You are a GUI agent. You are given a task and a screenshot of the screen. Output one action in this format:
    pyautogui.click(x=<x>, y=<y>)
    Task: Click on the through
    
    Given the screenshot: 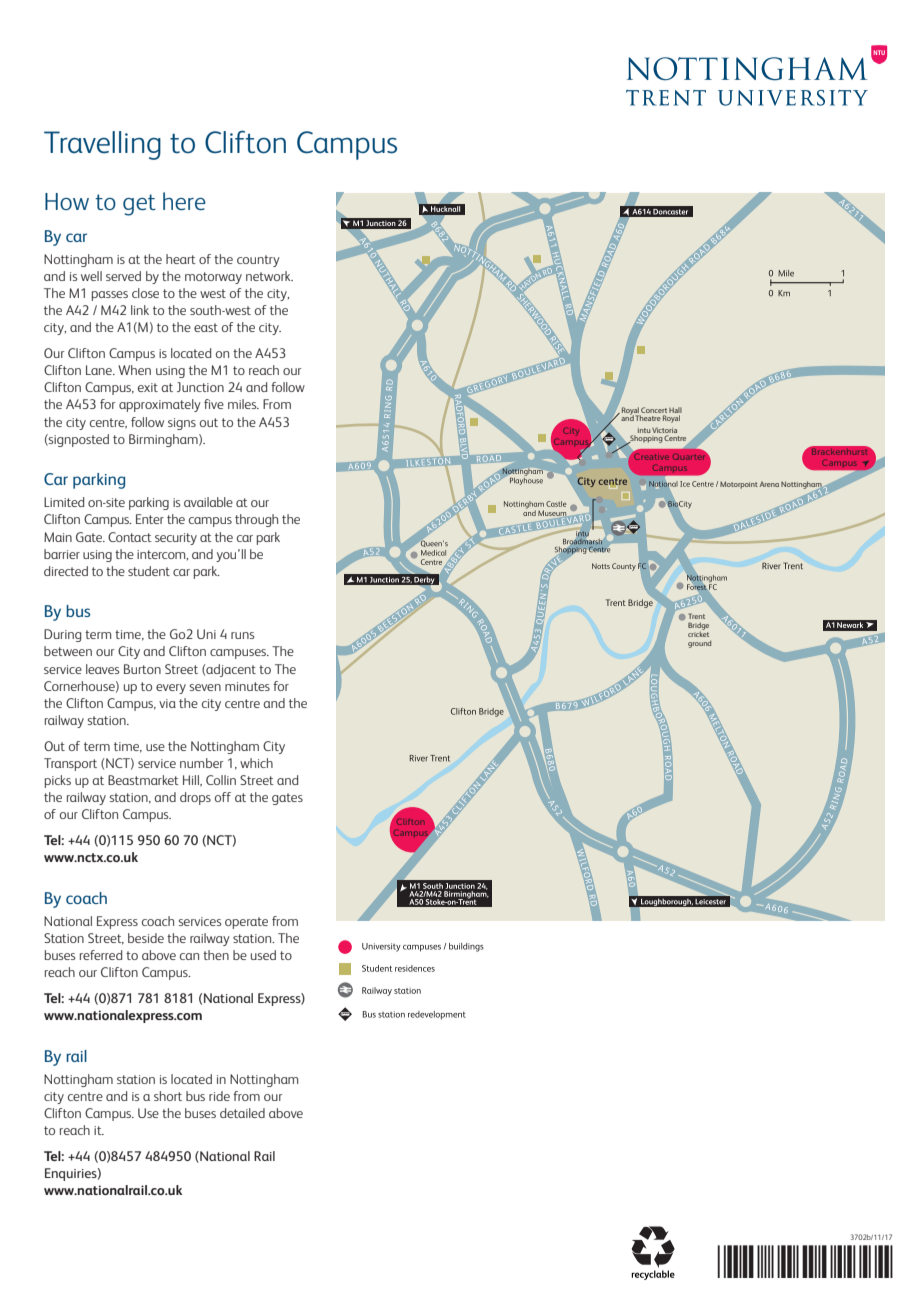 What is the action you would take?
    pyautogui.click(x=256, y=520)
